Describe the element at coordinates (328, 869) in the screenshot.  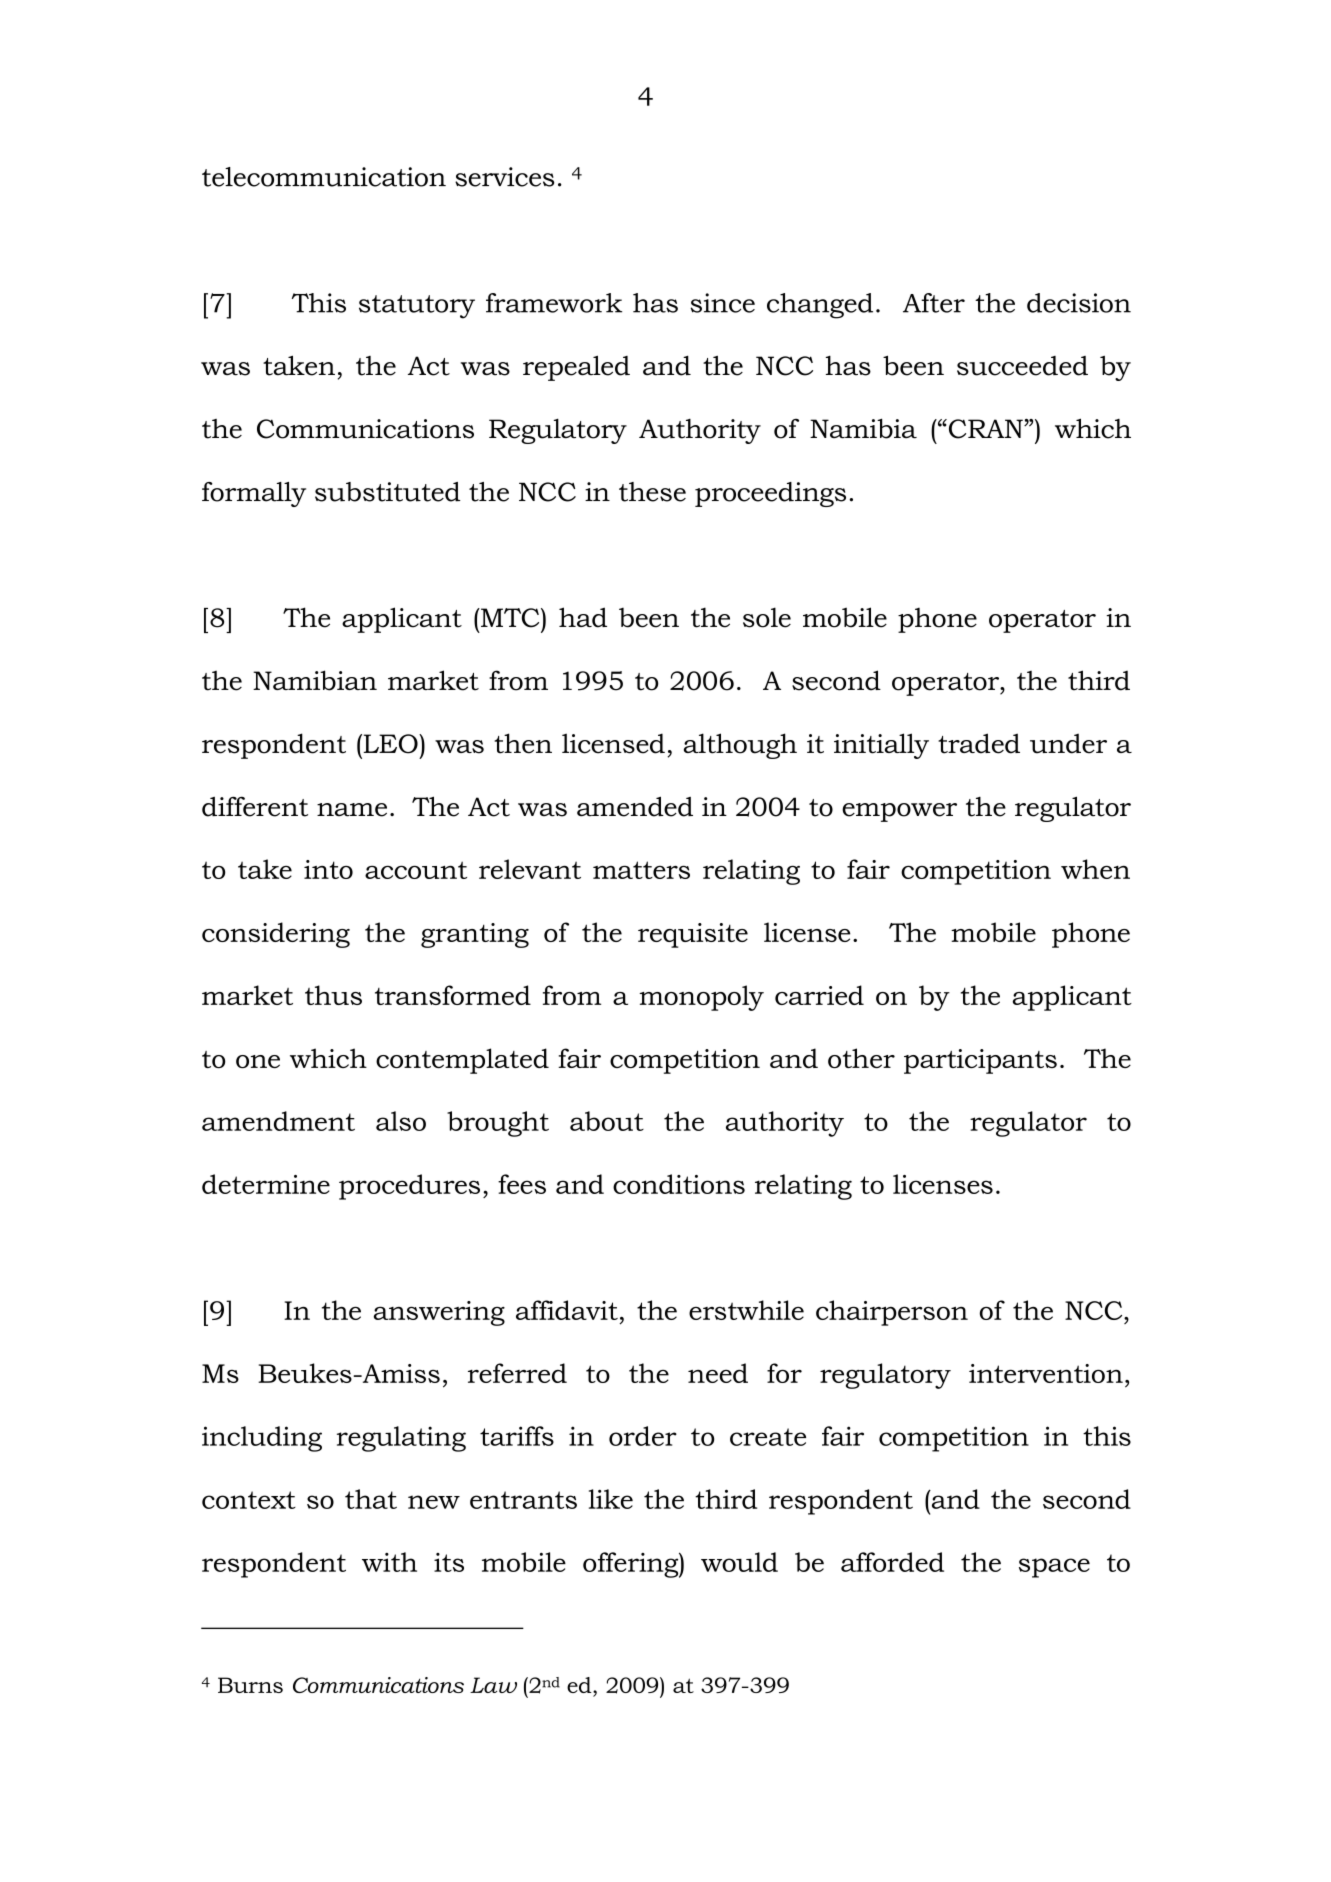
I see `into` at that location.
